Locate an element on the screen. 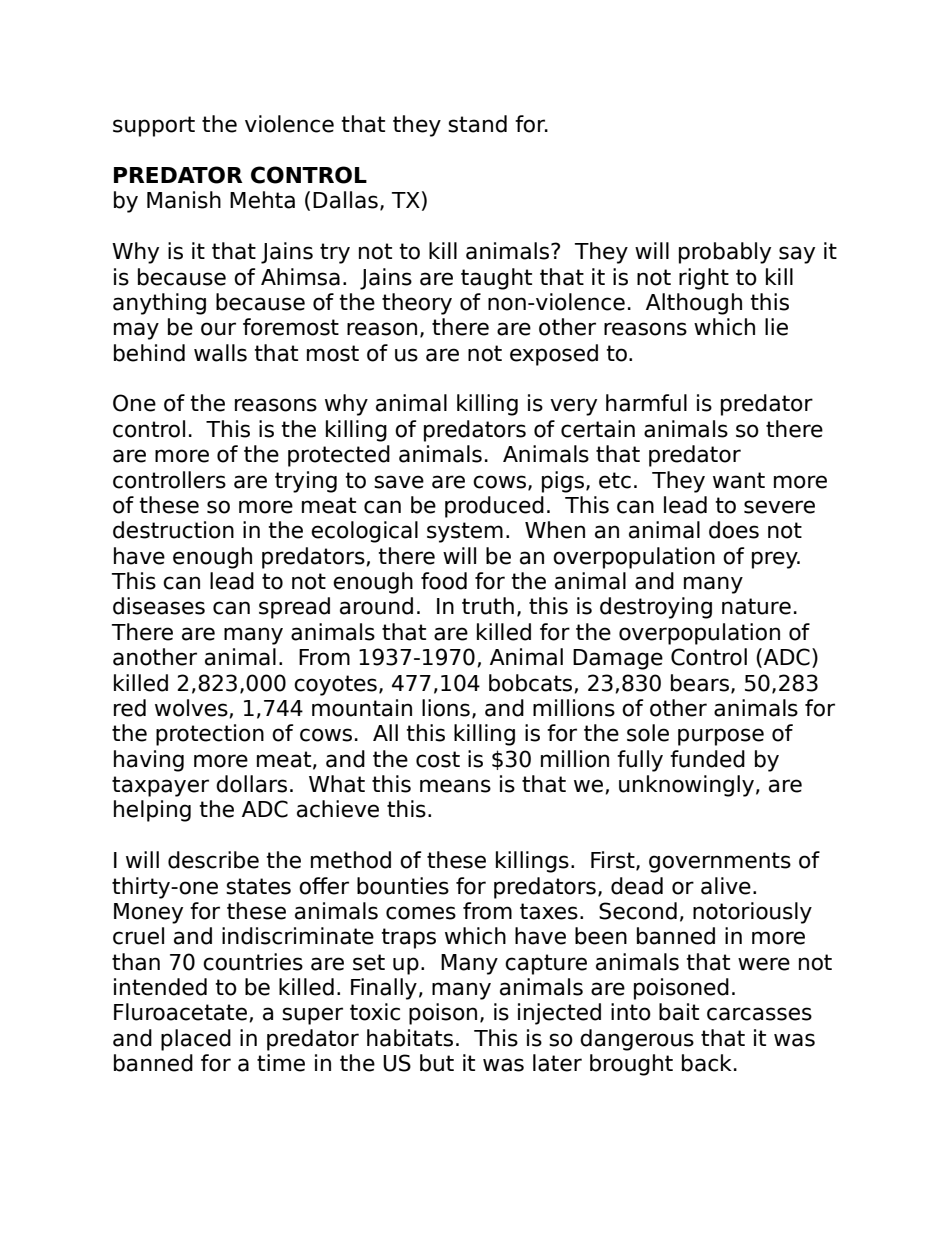 This screenshot has width=952, height=1233. cost is located at coordinates (438, 759).
